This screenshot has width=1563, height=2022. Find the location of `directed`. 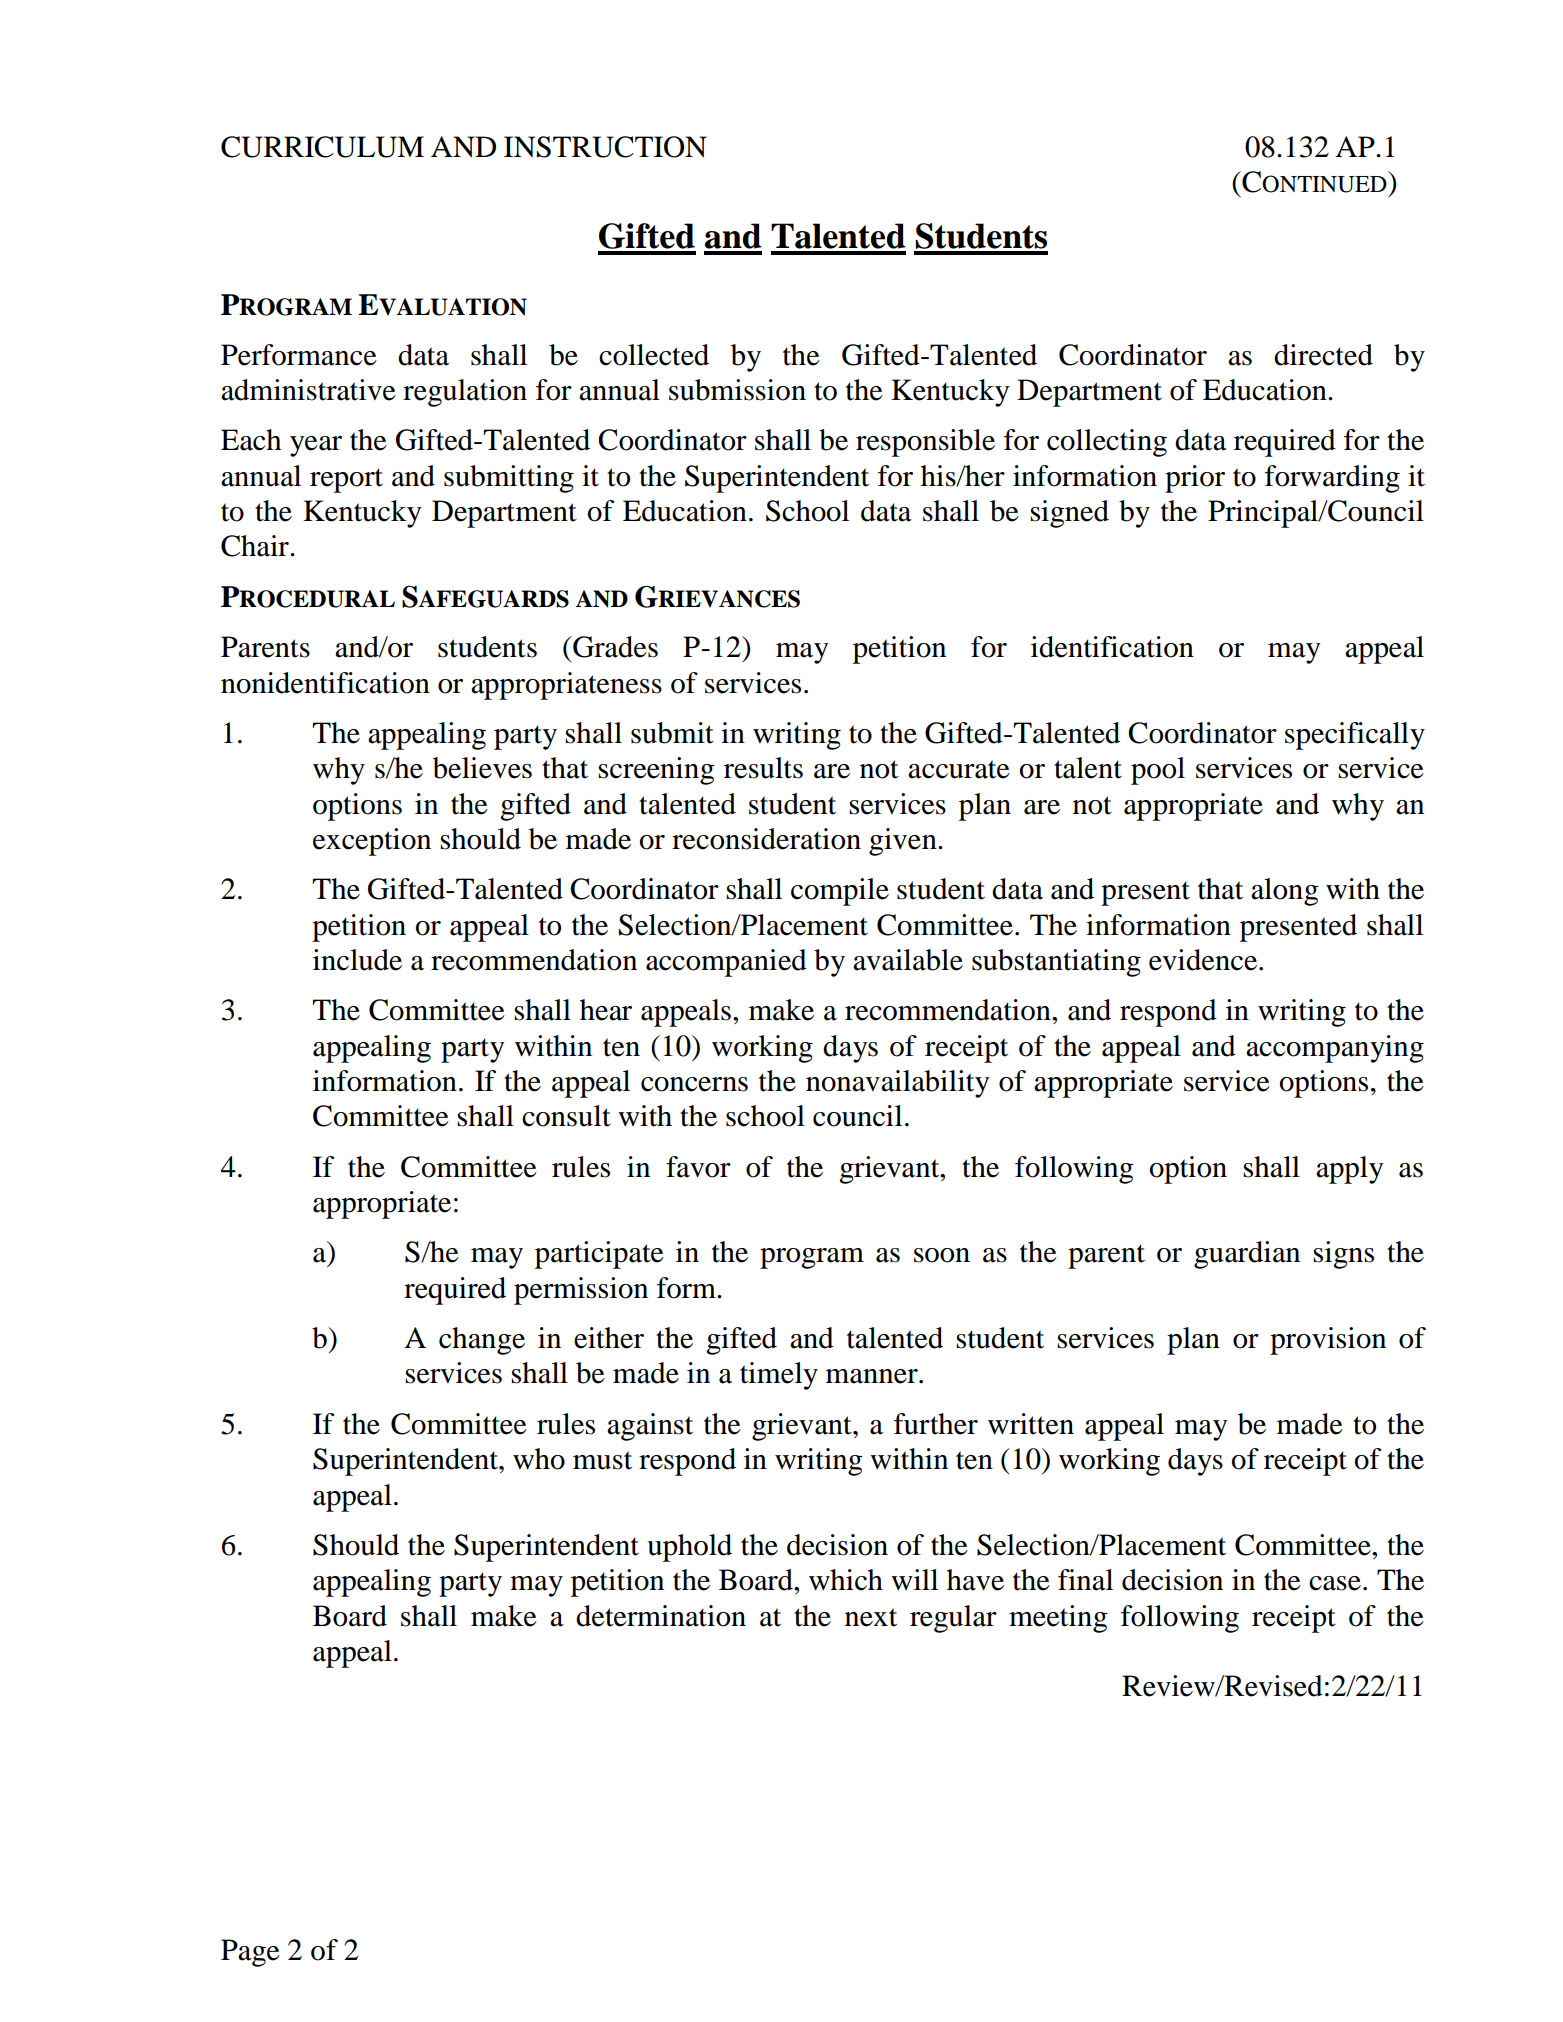

directed is located at coordinates (1323, 355).
